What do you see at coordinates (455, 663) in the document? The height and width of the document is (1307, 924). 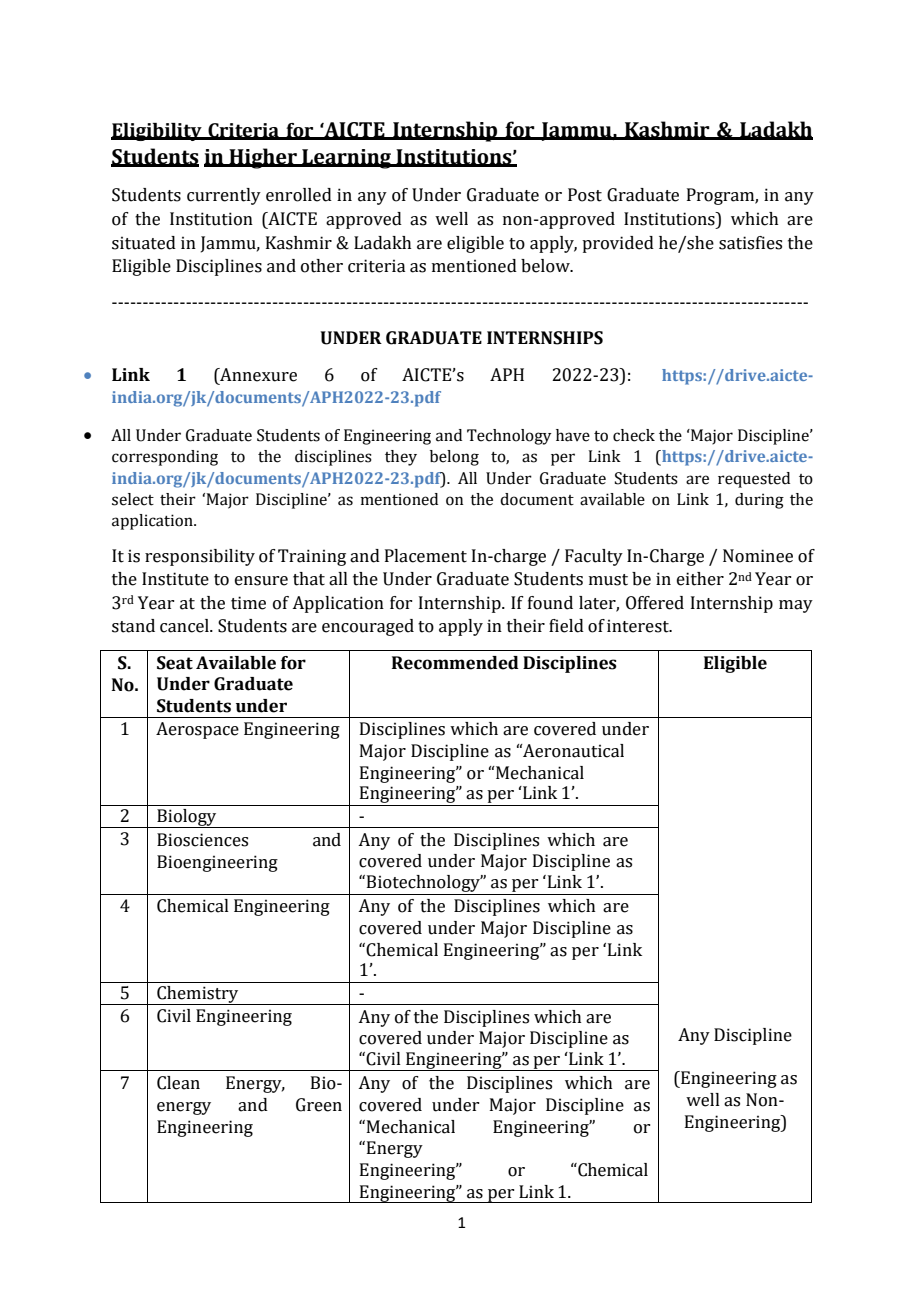 I see `Recommended` at bounding box center [455, 663].
